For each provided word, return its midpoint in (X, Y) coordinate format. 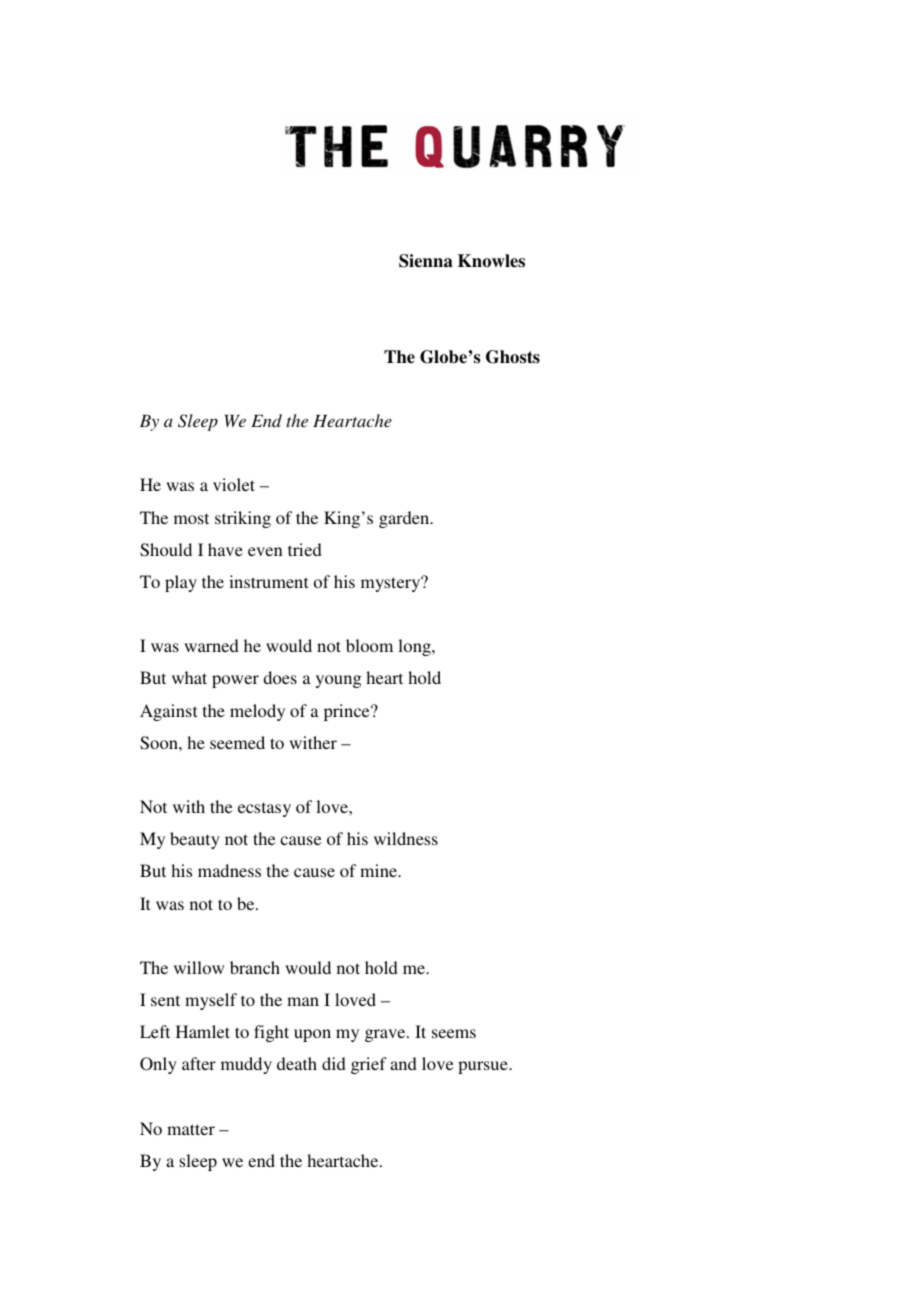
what (189, 677)
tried (305, 549)
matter (191, 1129)
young (338, 681)
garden (405, 519)
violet (234, 484)
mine (379, 870)
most (191, 518)
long (415, 647)
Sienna (426, 261)
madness (229, 870)
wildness (406, 838)
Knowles (491, 261)
